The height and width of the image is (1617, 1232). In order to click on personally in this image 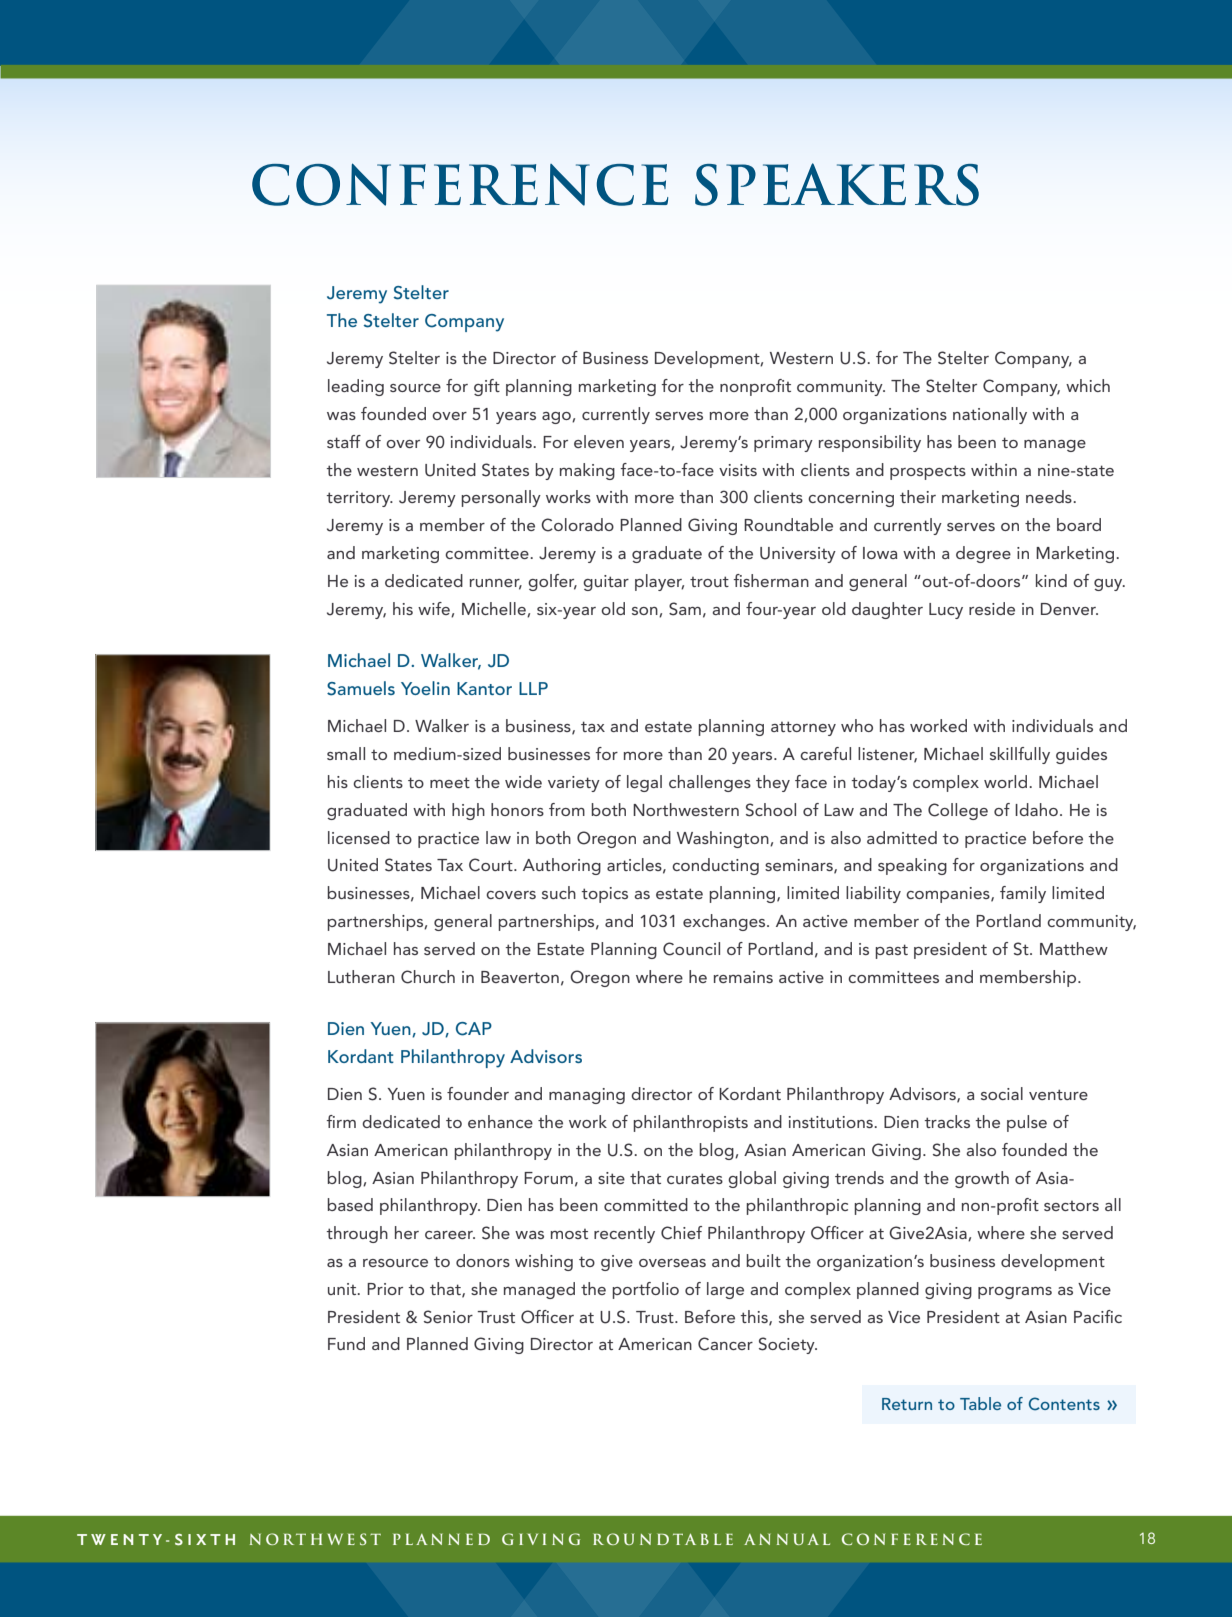, I will do `click(501, 498)`.
